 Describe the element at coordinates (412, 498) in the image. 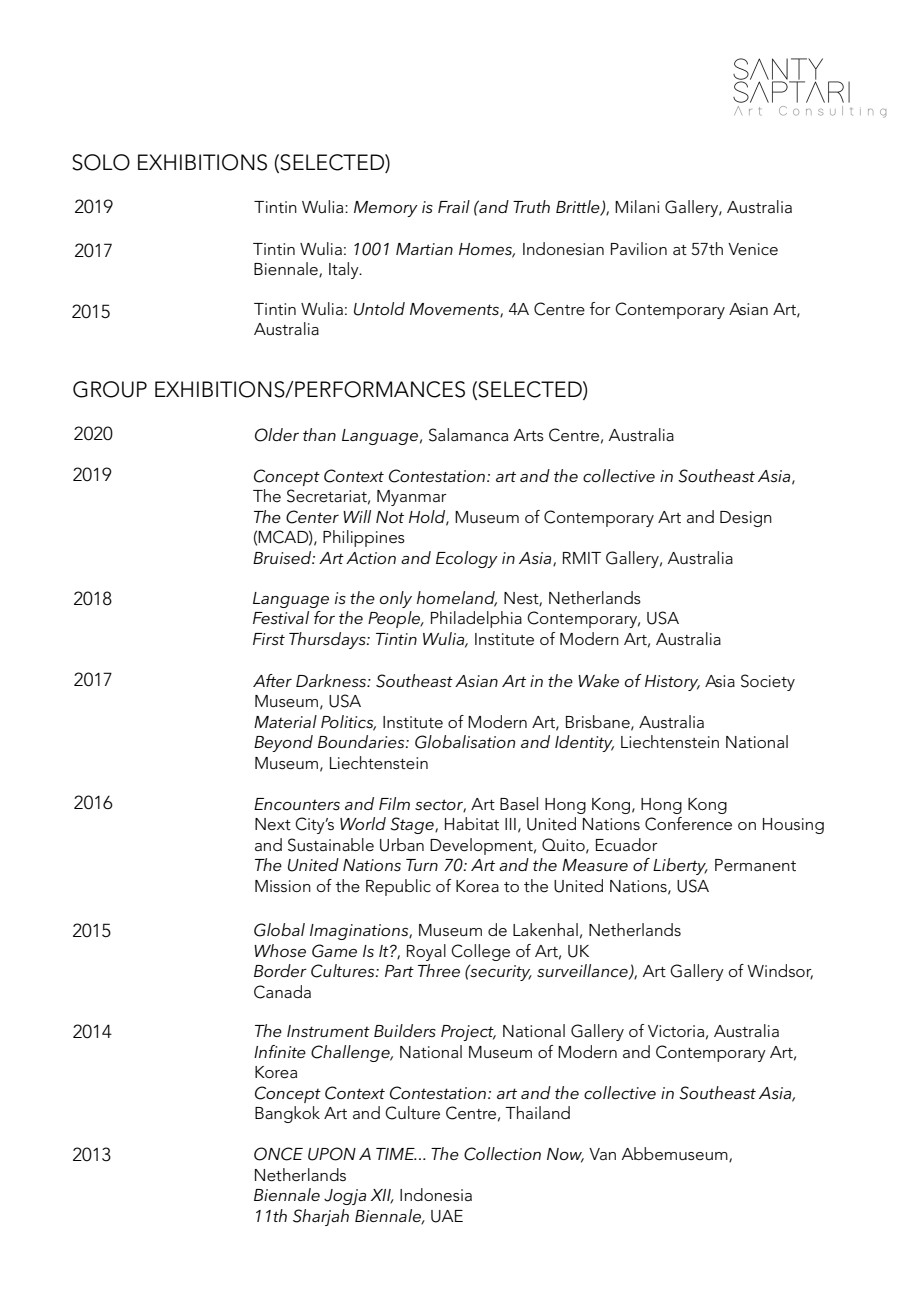

I see `Myanmar` at that location.
